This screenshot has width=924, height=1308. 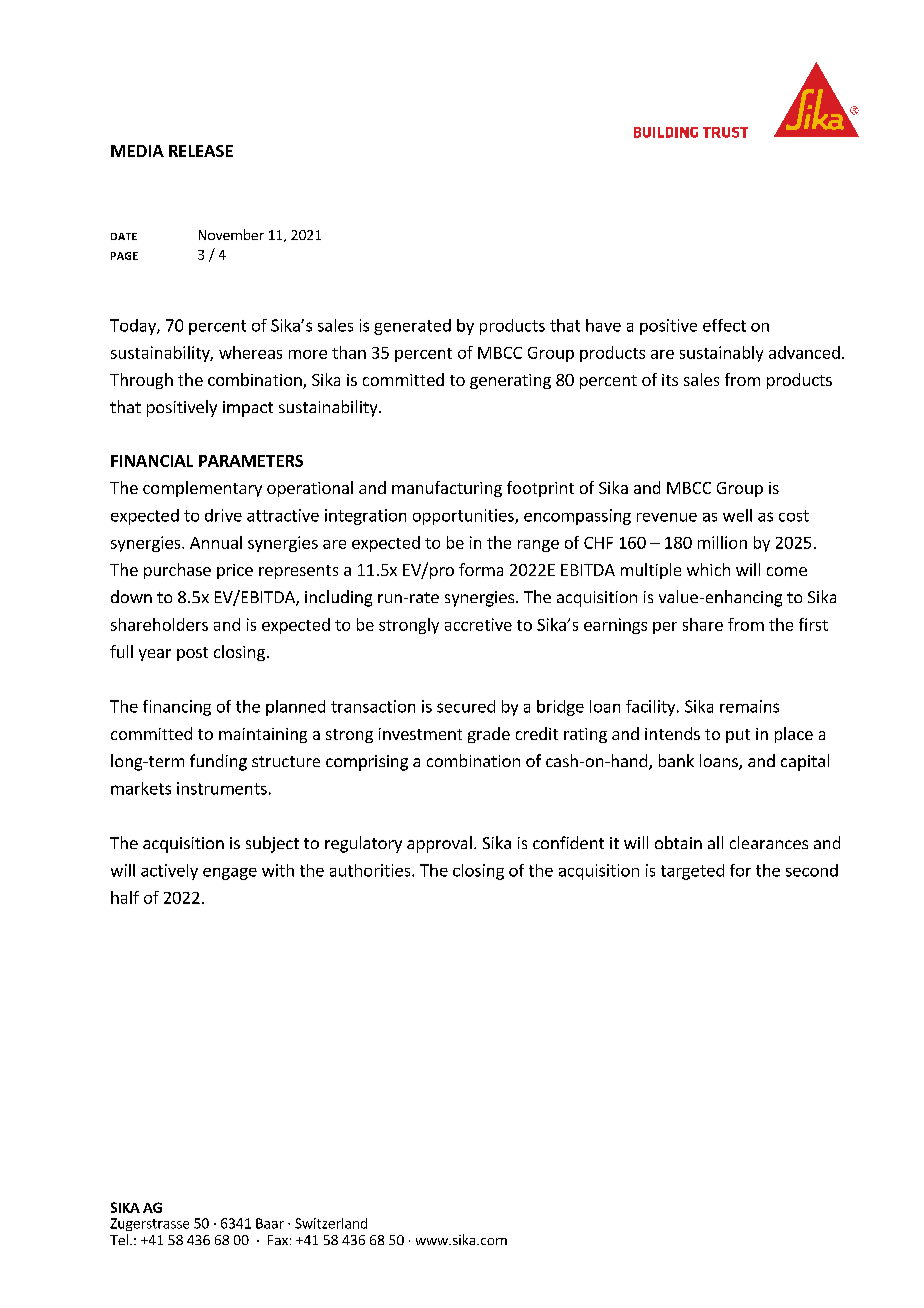 I want to click on well, so click(x=737, y=515).
